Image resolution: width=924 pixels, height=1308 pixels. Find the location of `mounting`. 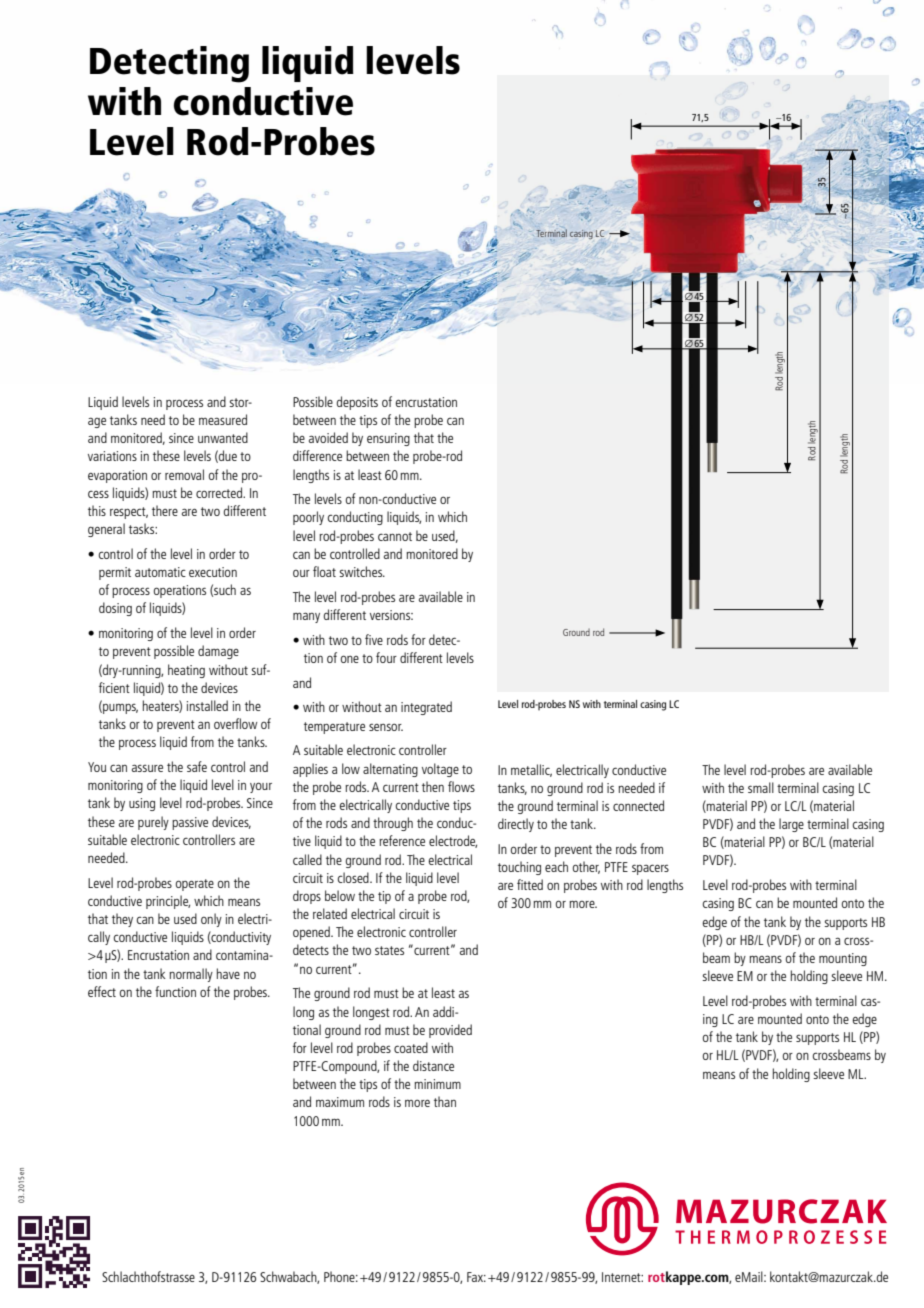

mounting is located at coordinates (843, 959).
